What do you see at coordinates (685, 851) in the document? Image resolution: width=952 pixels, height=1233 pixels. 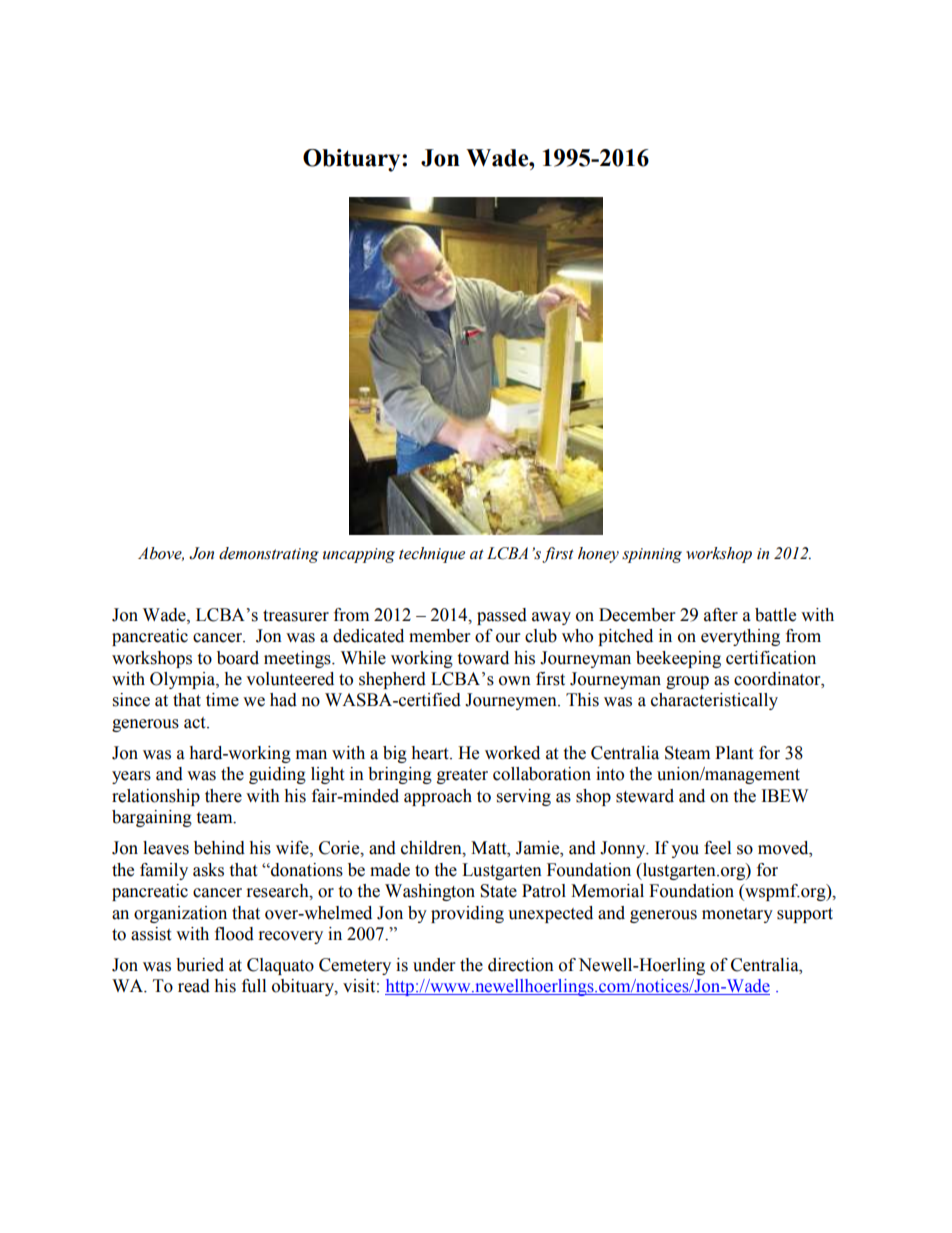 I see `you` at bounding box center [685, 851].
